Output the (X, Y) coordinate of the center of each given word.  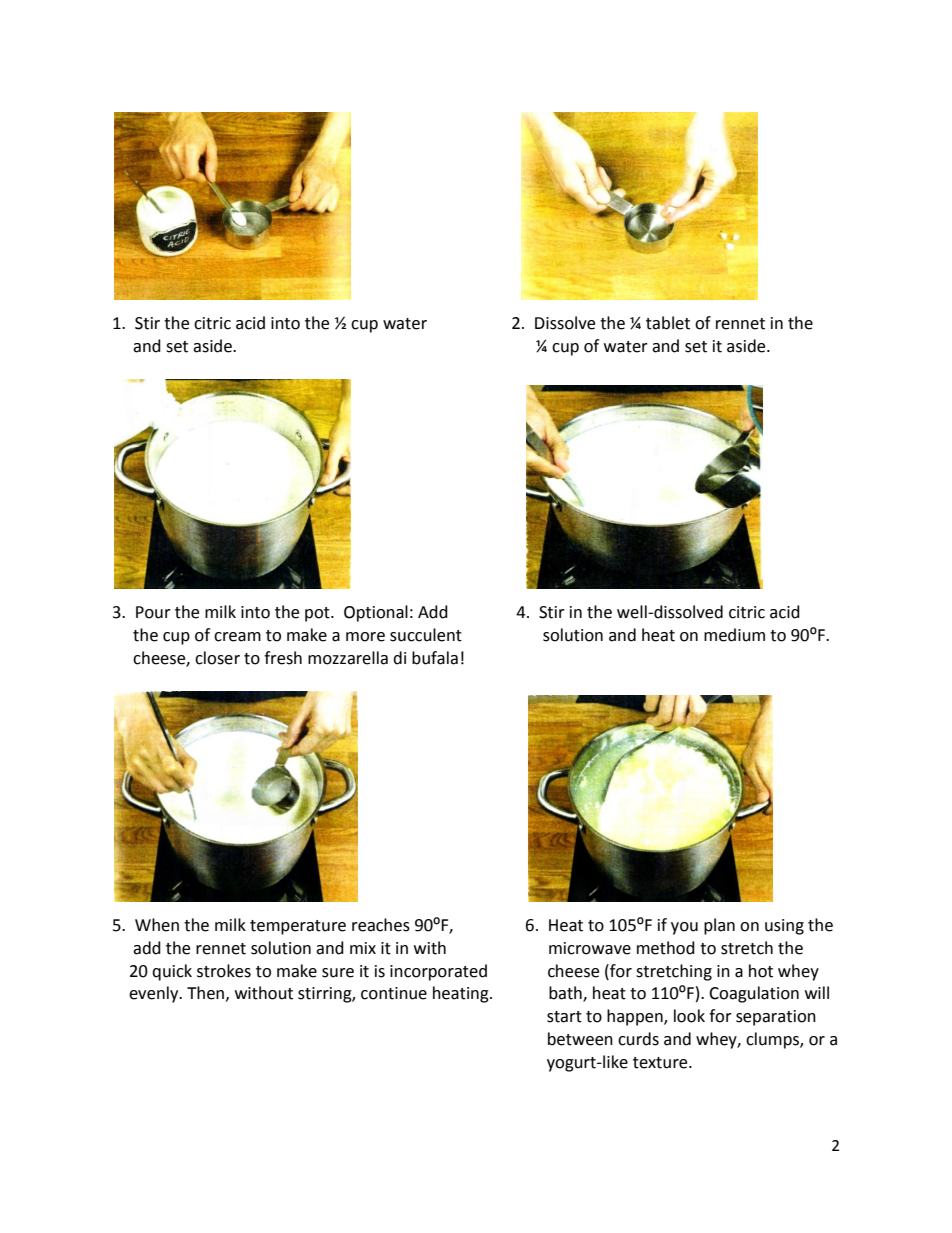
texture (661, 1063)
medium (734, 635)
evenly (155, 994)
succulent (426, 635)
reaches (381, 925)
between (580, 1039)
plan (719, 926)
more (365, 637)
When (157, 925)
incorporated (438, 972)
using (784, 927)
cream (237, 637)
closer (217, 658)
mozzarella (348, 658)
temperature (298, 927)
